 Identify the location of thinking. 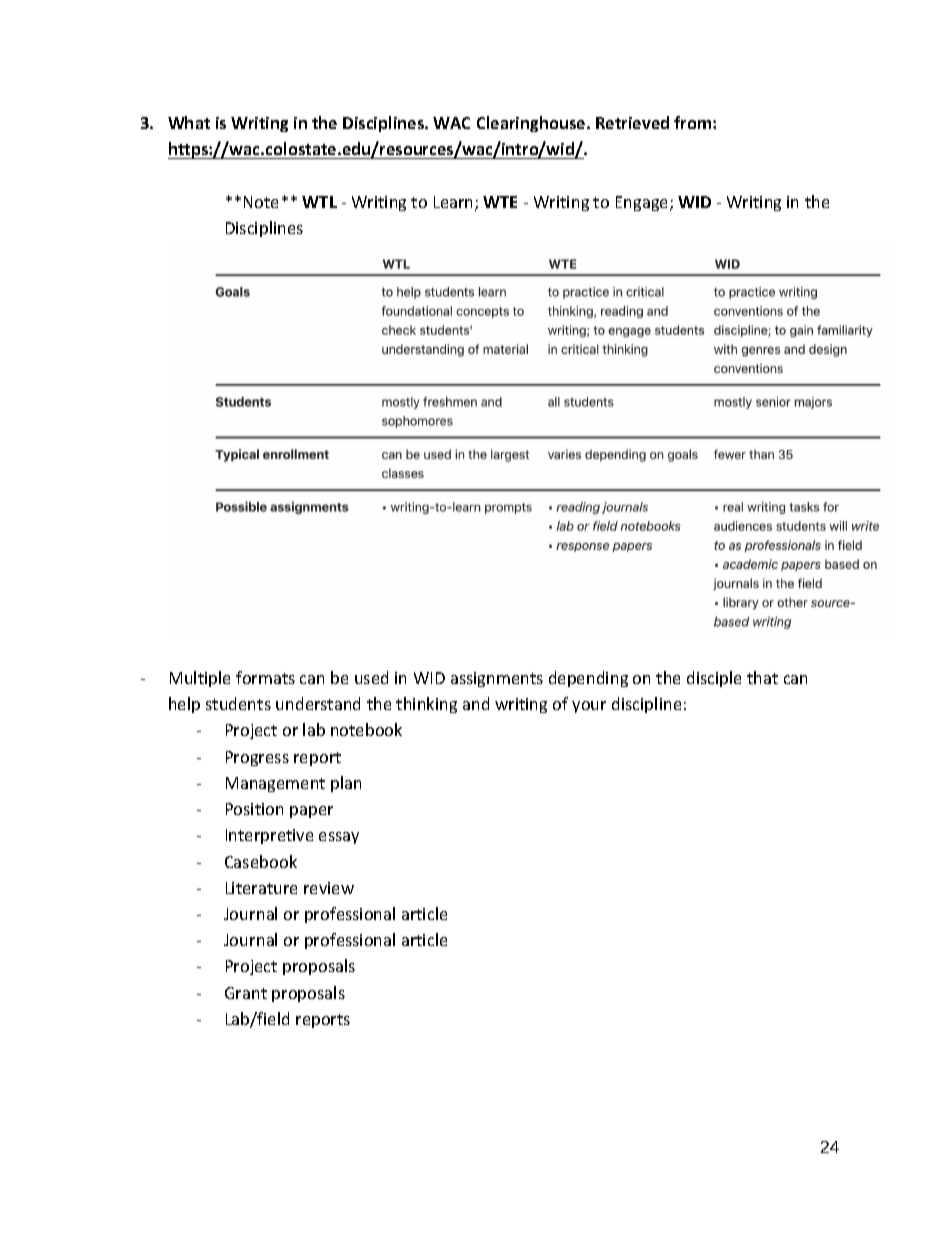
(426, 705).
